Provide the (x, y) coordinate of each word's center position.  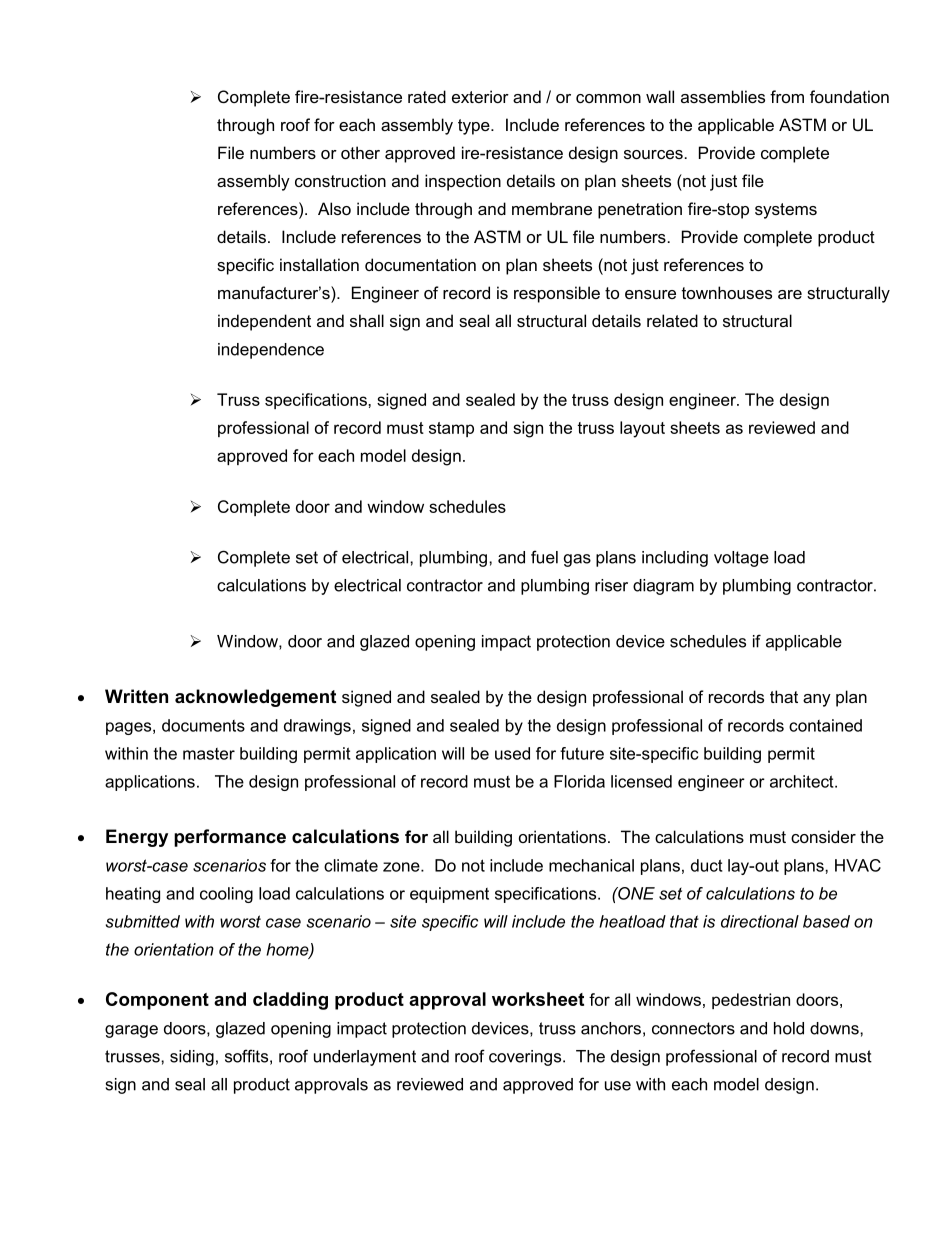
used (512, 753)
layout (642, 429)
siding (192, 1058)
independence (271, 351)
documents (203, 725)
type (475, 127)
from (787, 96)
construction (340, 180)
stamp (451, 429)
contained (825, 725)
